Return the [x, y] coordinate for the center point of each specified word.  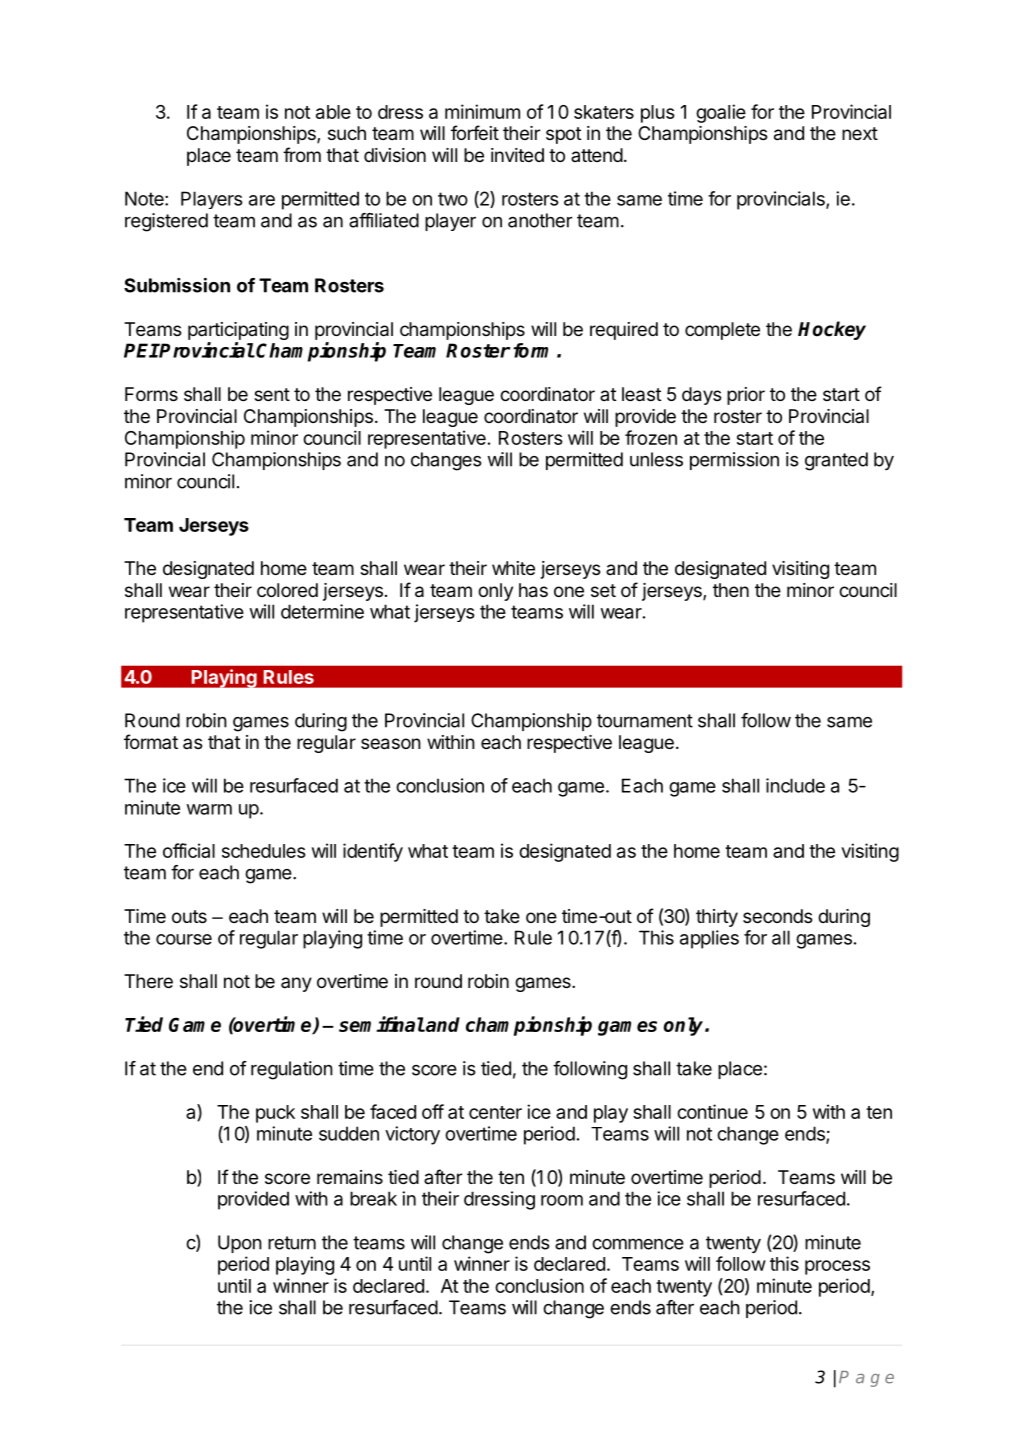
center [495, 1112]
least [641, 394]
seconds [777, 916]
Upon [240, 1244]
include [795, 785]
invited [517, 155]
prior [746, 396]
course [184, 939]
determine [322, 611]
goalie [721, 113]
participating [238, 332]
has [533, 590]
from [302, 154]
